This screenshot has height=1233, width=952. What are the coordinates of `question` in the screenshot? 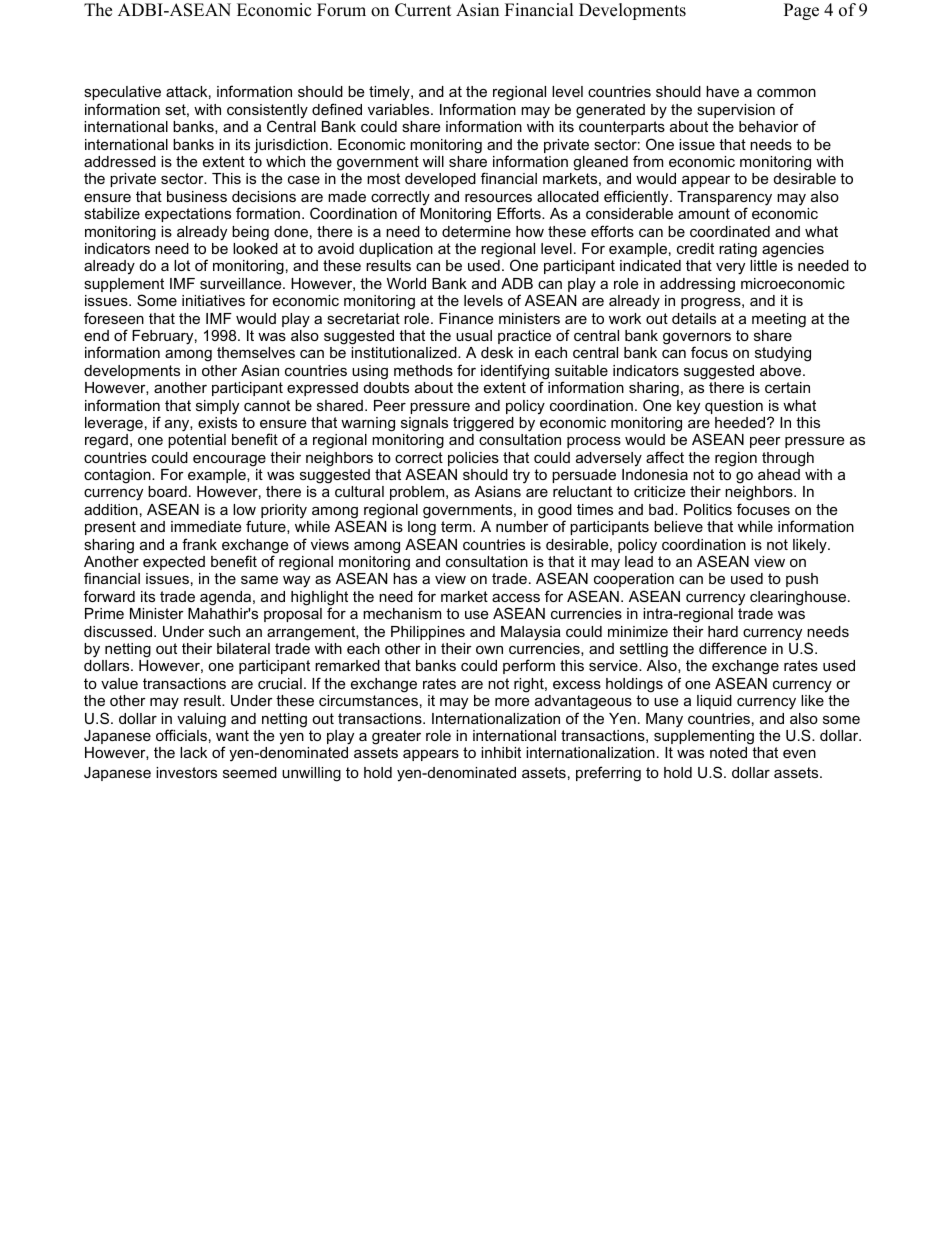 It's located at (734, 407).
